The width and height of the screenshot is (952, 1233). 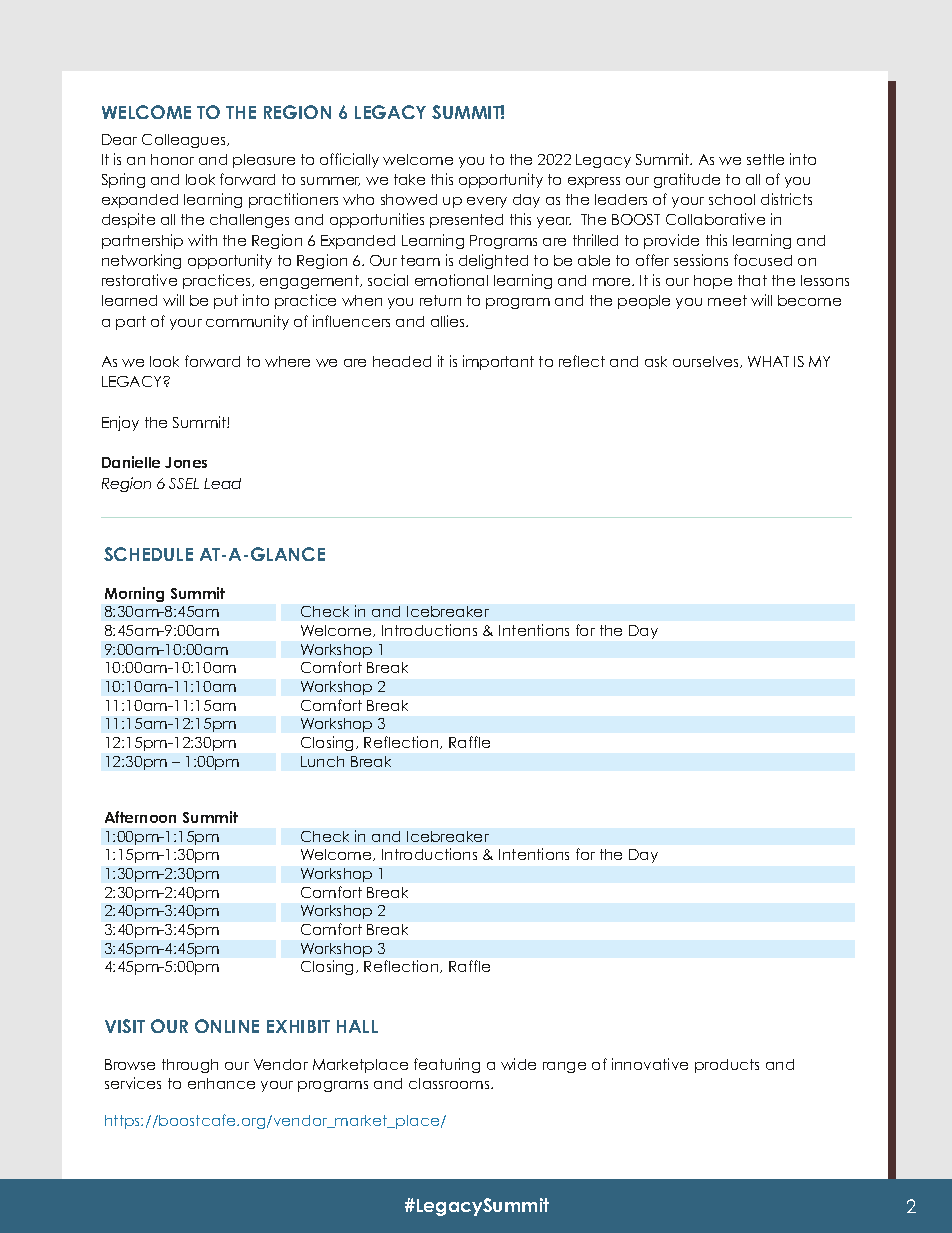 What do you see at coordinates (727, 1066) in the screenshot?
I see `products` at bounding box center [727, 1066].
